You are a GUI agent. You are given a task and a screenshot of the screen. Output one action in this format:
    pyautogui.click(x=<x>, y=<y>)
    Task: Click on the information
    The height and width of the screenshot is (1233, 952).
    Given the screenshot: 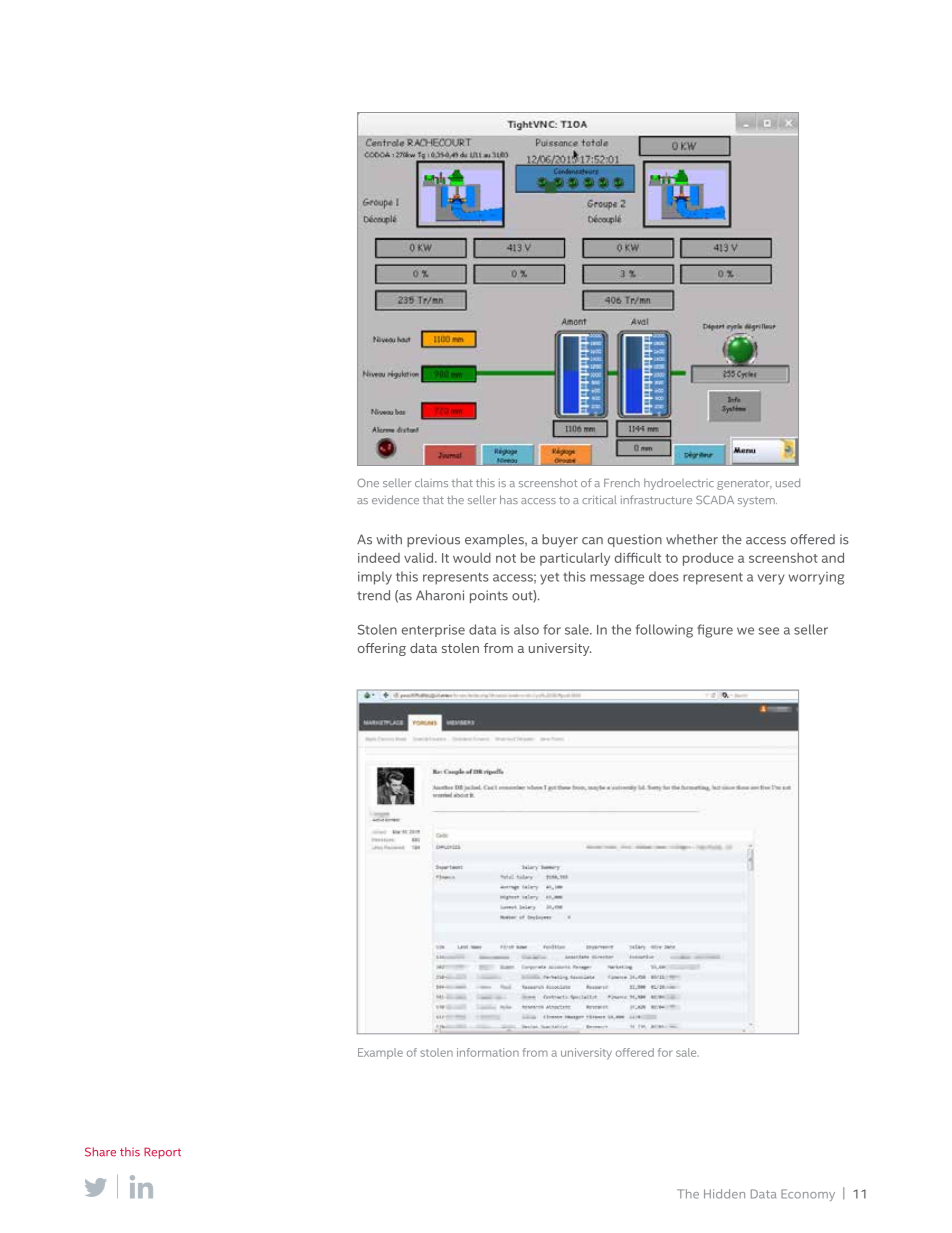 What is the action you would take?
    pyautogui.click(x=488, y=1052)
